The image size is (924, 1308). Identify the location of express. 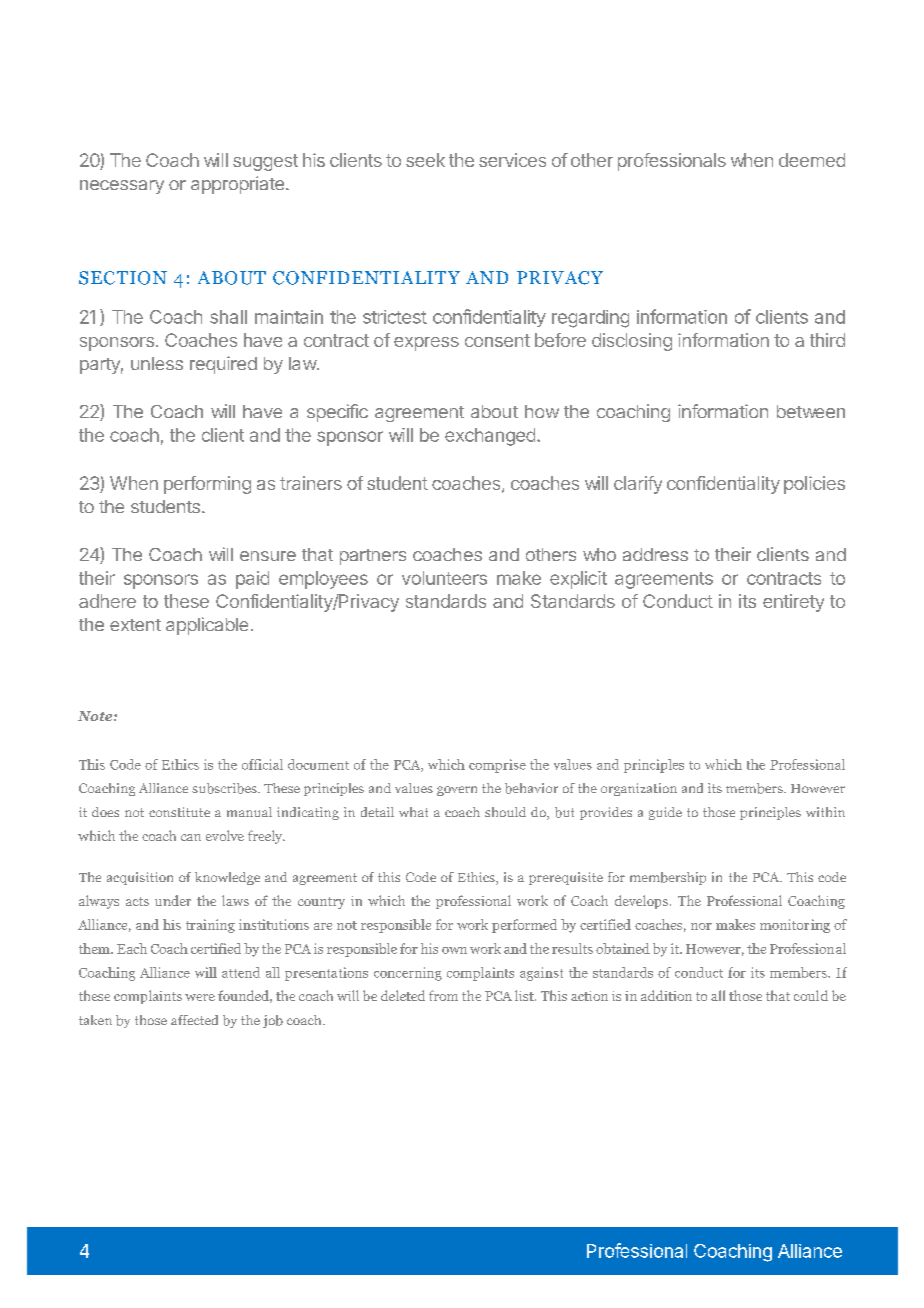
(426, 344).
